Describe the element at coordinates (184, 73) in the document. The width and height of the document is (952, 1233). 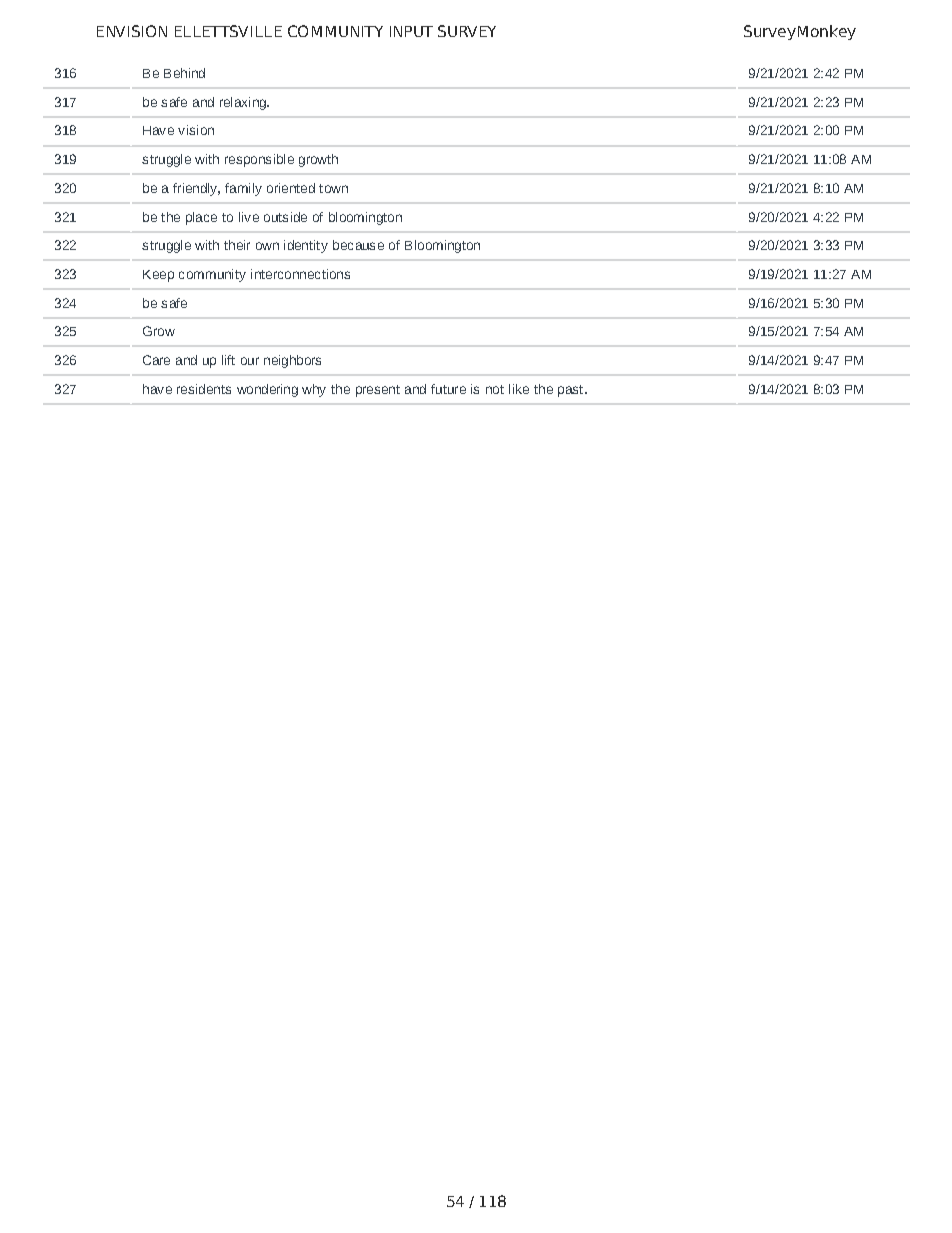
I see `Behind` at that location.
